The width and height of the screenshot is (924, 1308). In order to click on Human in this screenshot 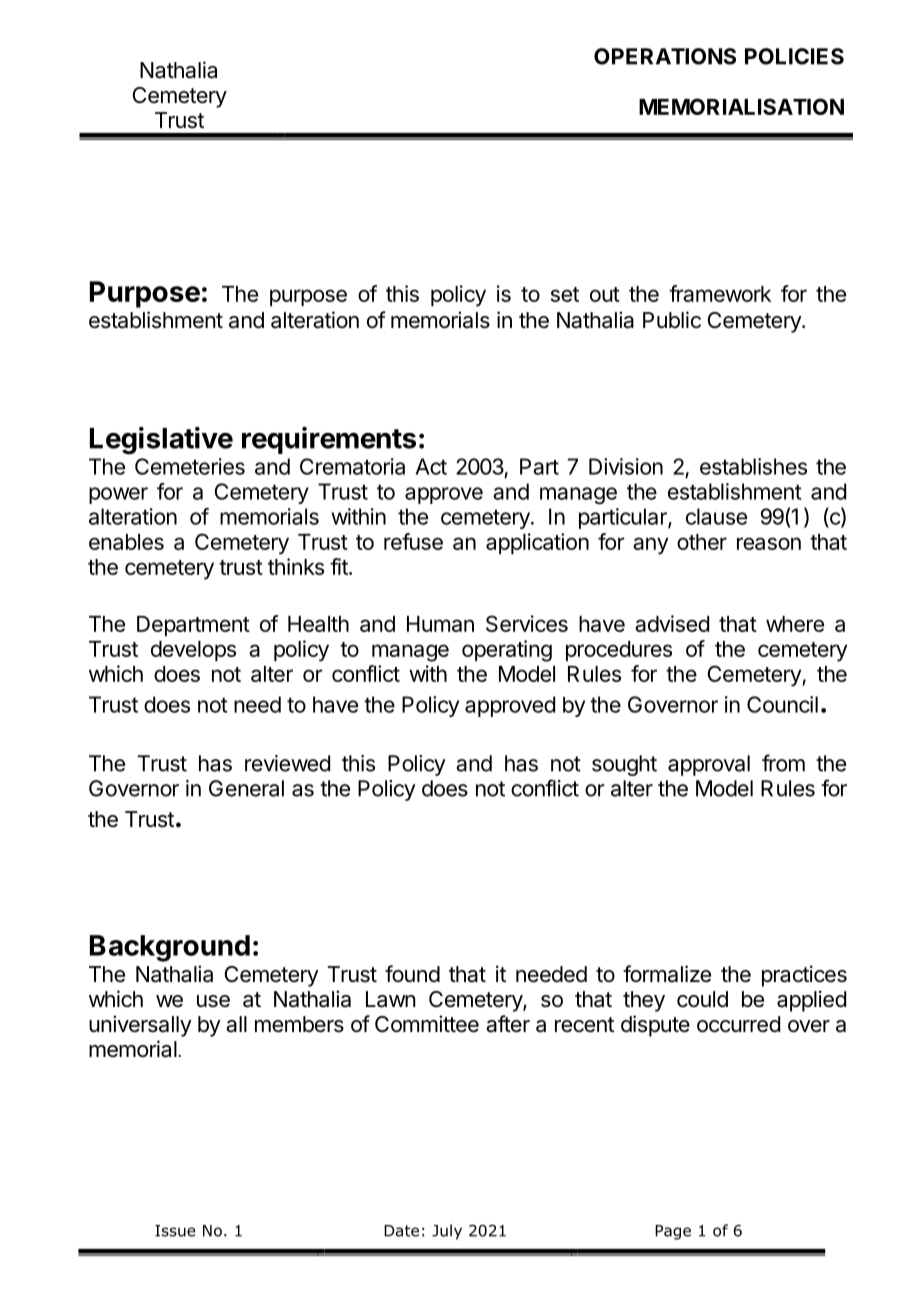, I will do `click(440, 624)`.
